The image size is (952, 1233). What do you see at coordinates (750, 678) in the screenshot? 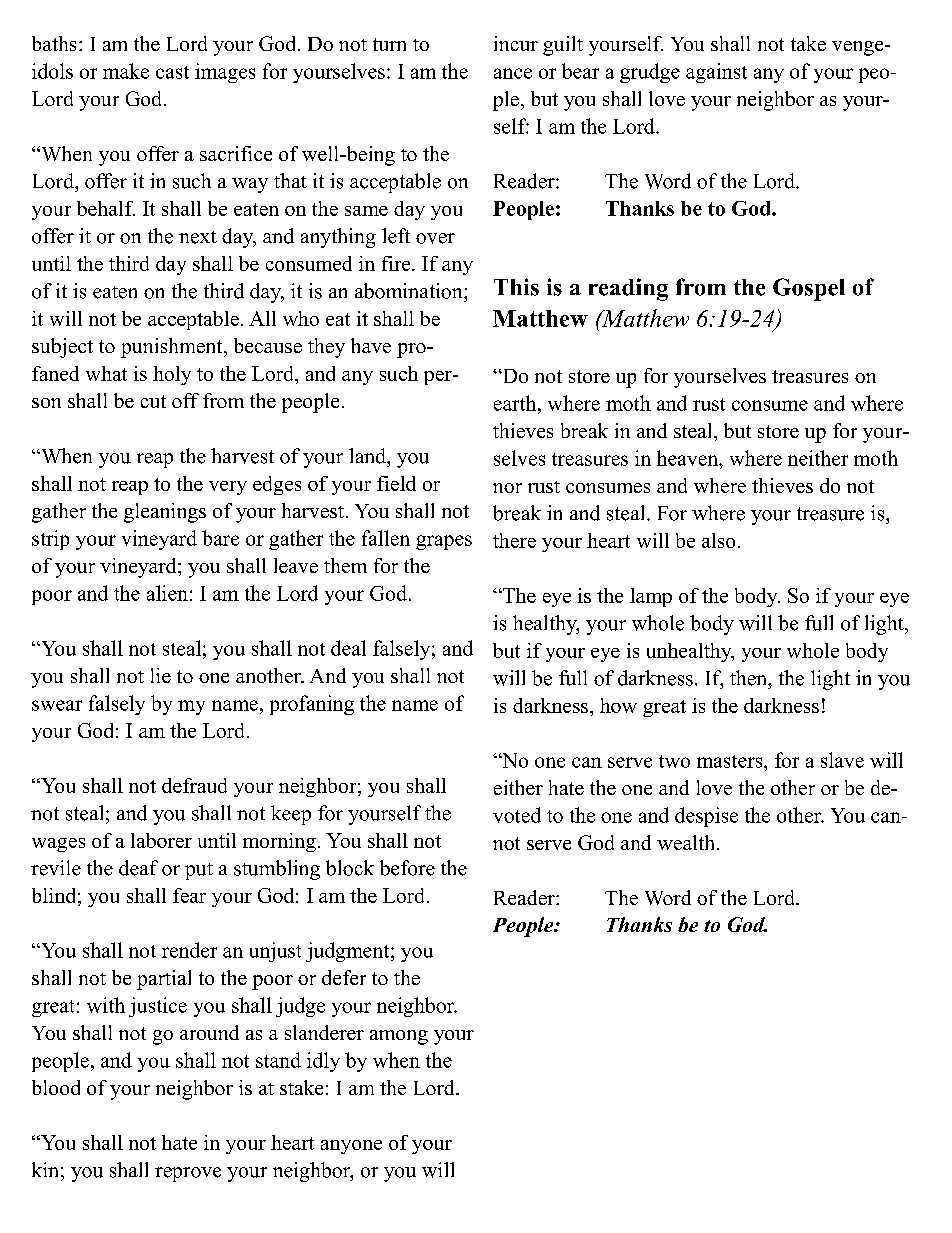
I see `then` at bounding box center [750, 678].
